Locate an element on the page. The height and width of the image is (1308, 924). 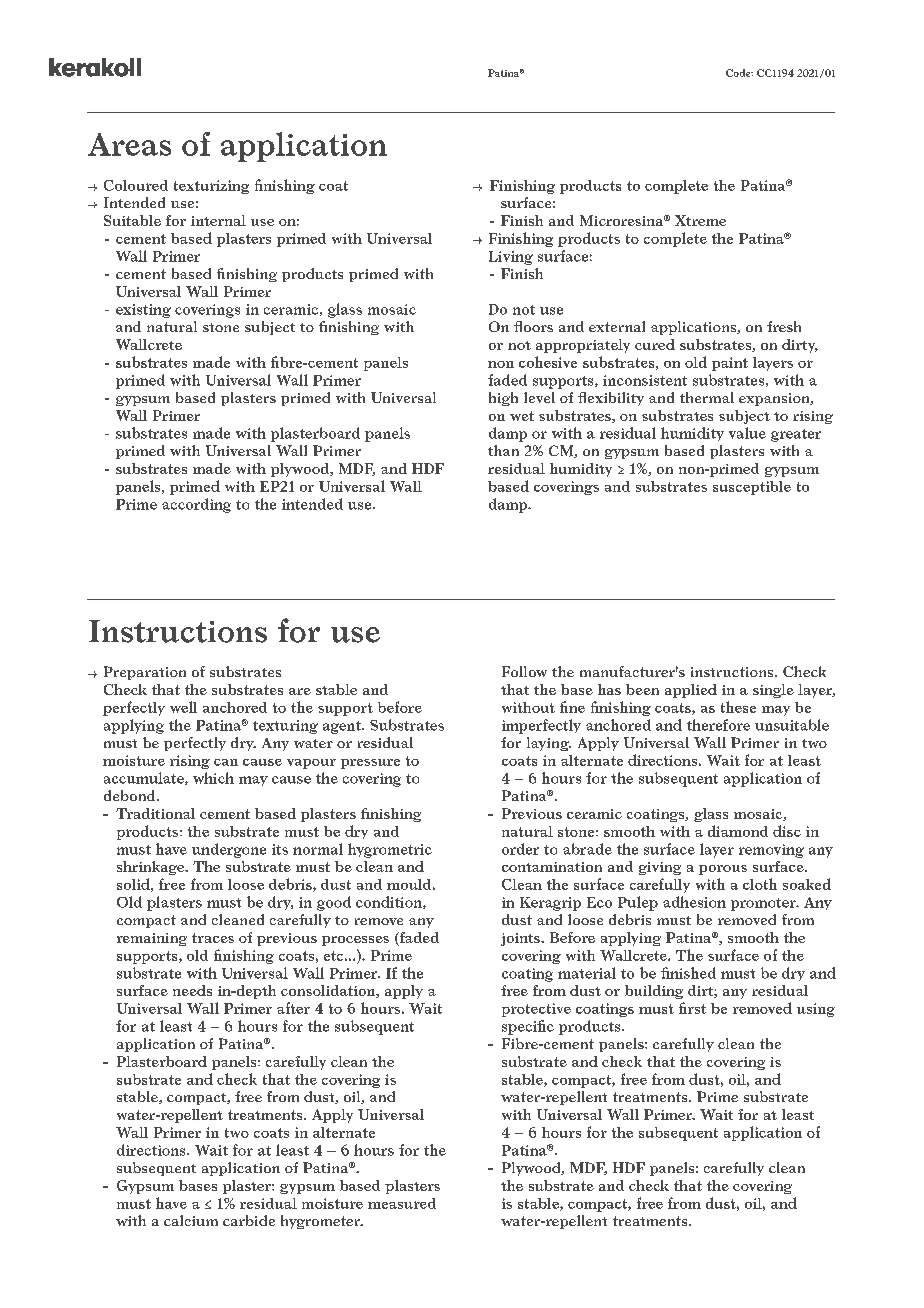
which is located at coordinates (213, 778).
